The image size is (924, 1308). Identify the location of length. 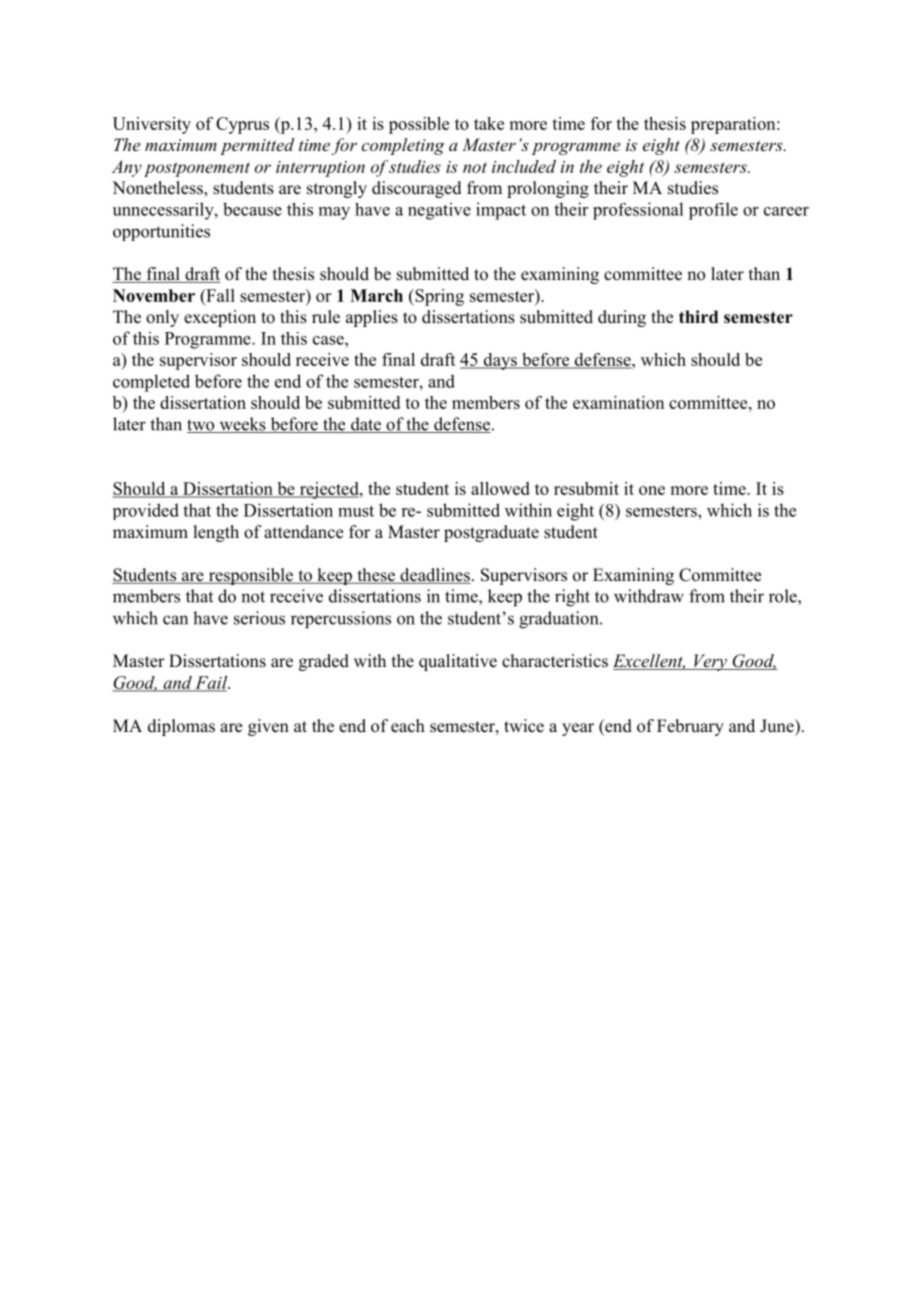
(216, 533).
